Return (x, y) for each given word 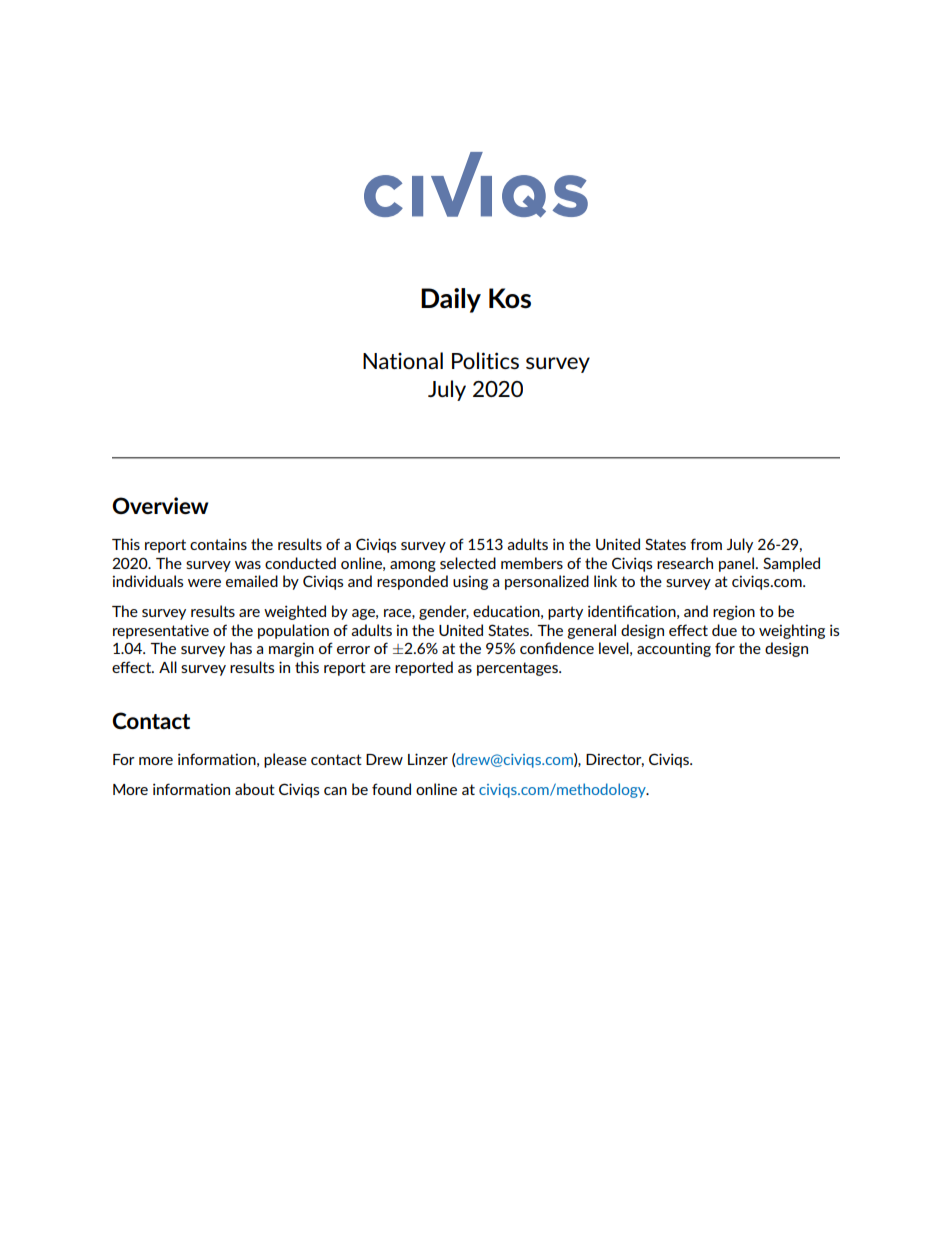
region (734, 612)
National (403, 360)
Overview (160, 505)
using (470, 582)
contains (218, 544)
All (168, 667)
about (255, 789)
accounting (674, 649)
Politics (485, 360)
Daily (451, 300)
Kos (510, 298)
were (204, 583)
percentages (518, 669)
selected (468, 563)
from (706, 544)
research (685, 563)
